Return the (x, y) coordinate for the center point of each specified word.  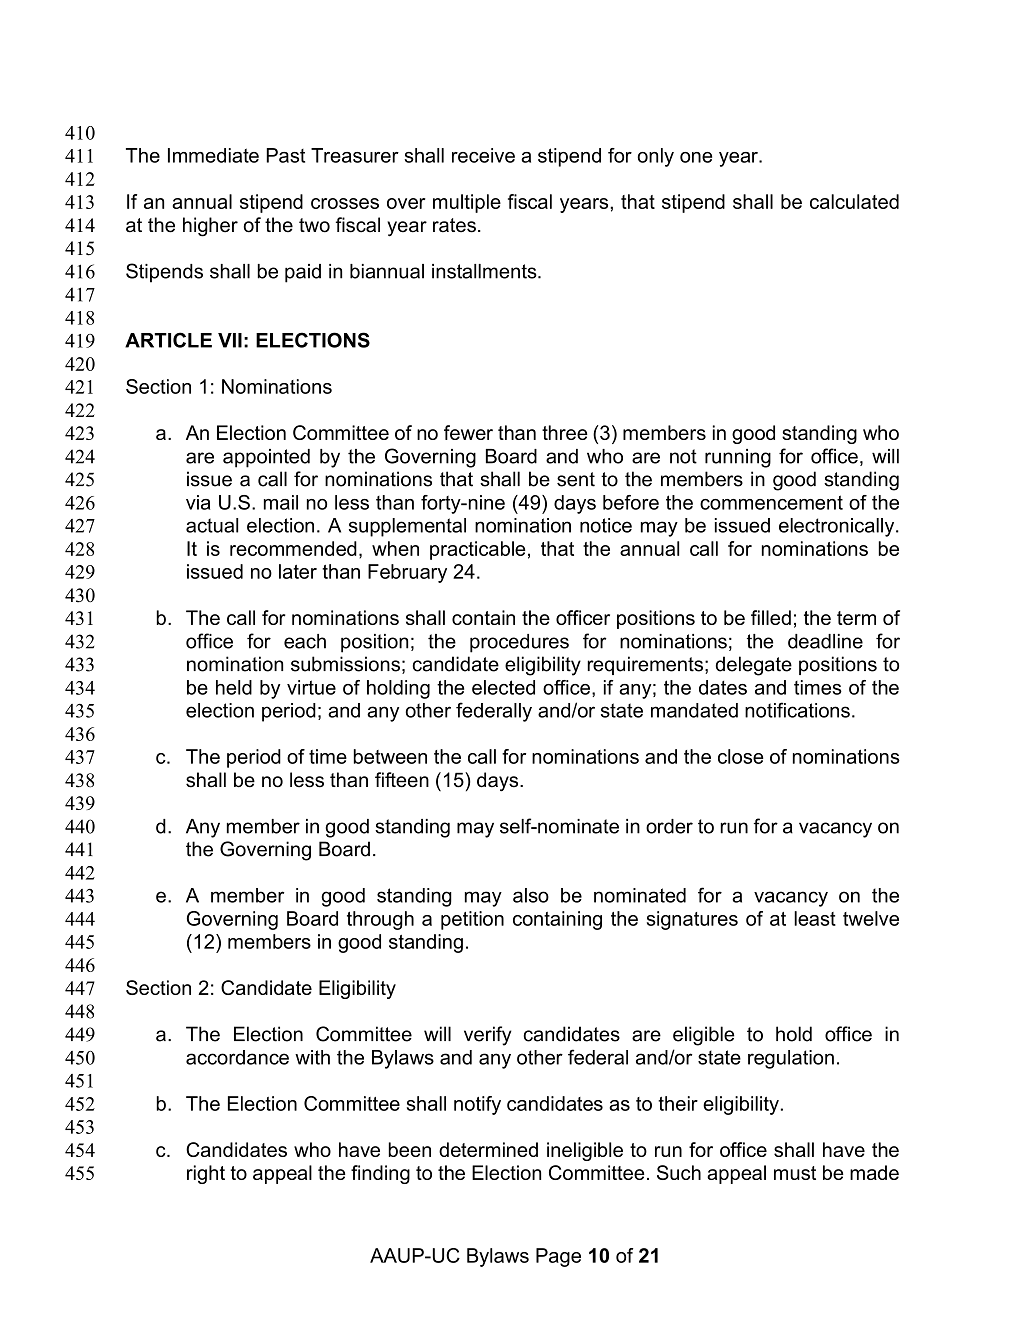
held (234, 687)
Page (558, 1257)
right (206, 1174)
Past (285, 155)
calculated (854, 201)
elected (503, 687)
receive (483, 155)
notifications (797, 710)
